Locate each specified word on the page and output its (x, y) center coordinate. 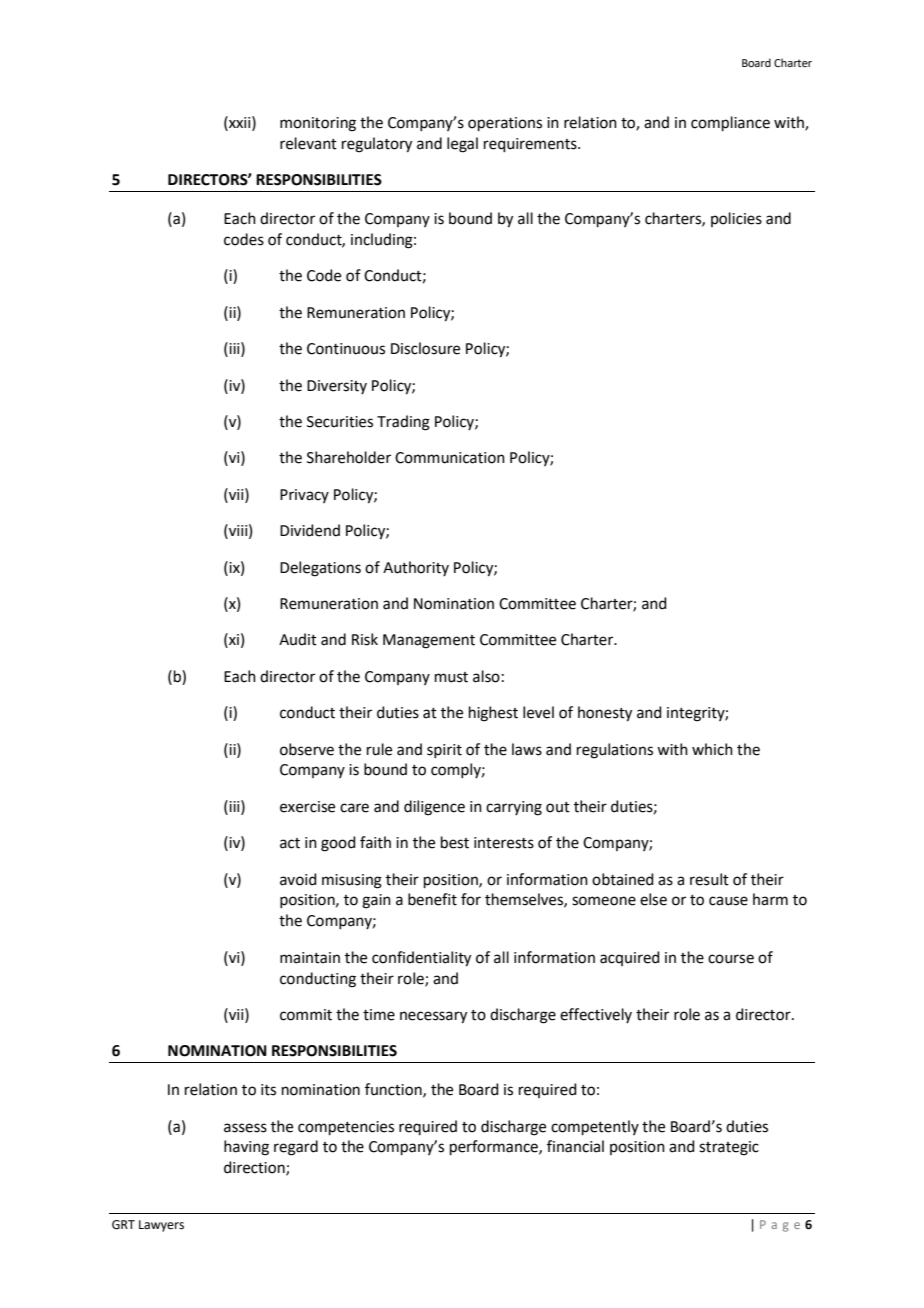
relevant (308, 143)
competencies (346, 1128)
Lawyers (161, 1226)
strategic (729, 1148)
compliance (730, 123)
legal (462, 145)
